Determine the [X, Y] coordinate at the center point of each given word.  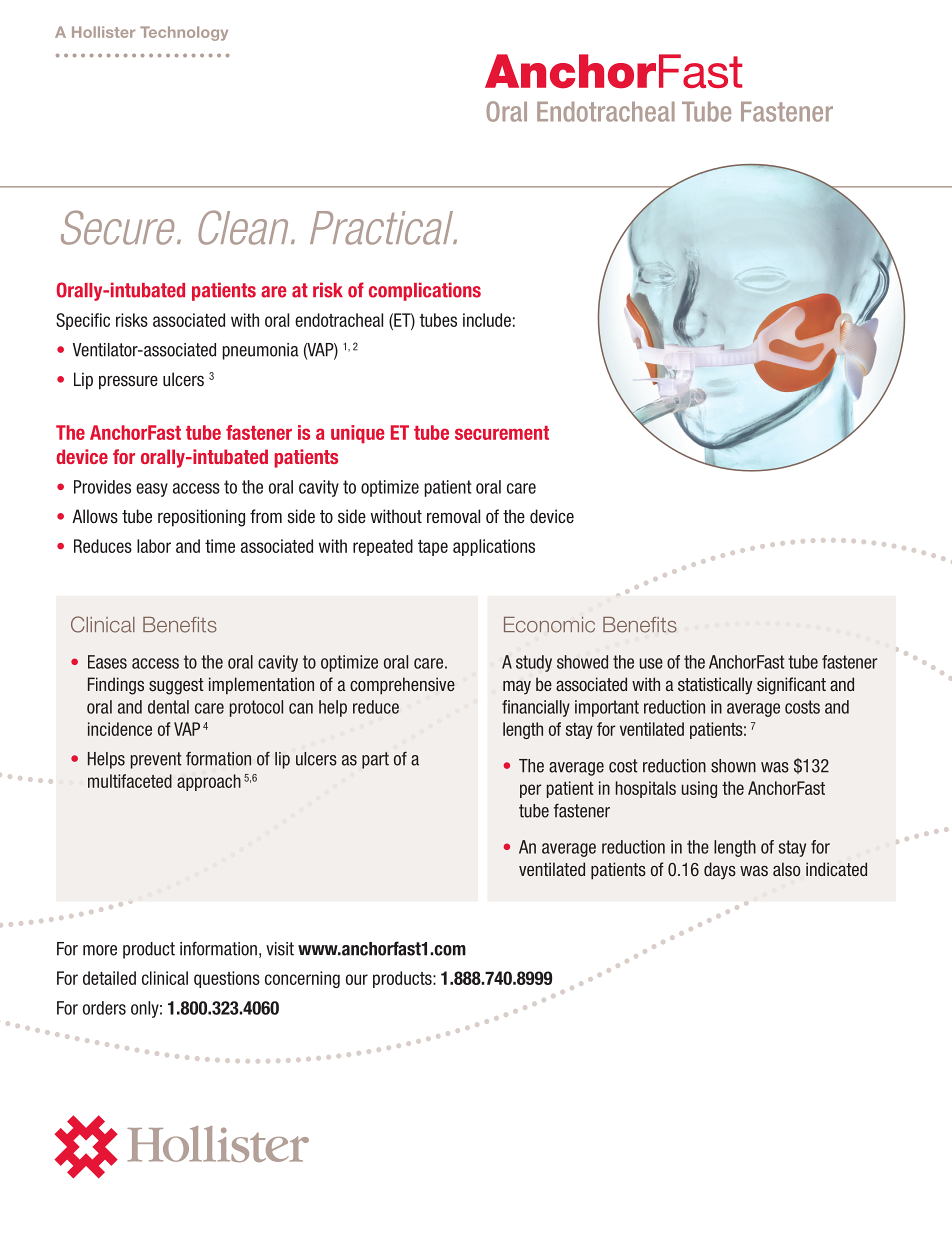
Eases [107, 662]
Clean [243, 227]
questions [227, 979]
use [651, 663]
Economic [549, 625]
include [487, 320]
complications [425, 291]
